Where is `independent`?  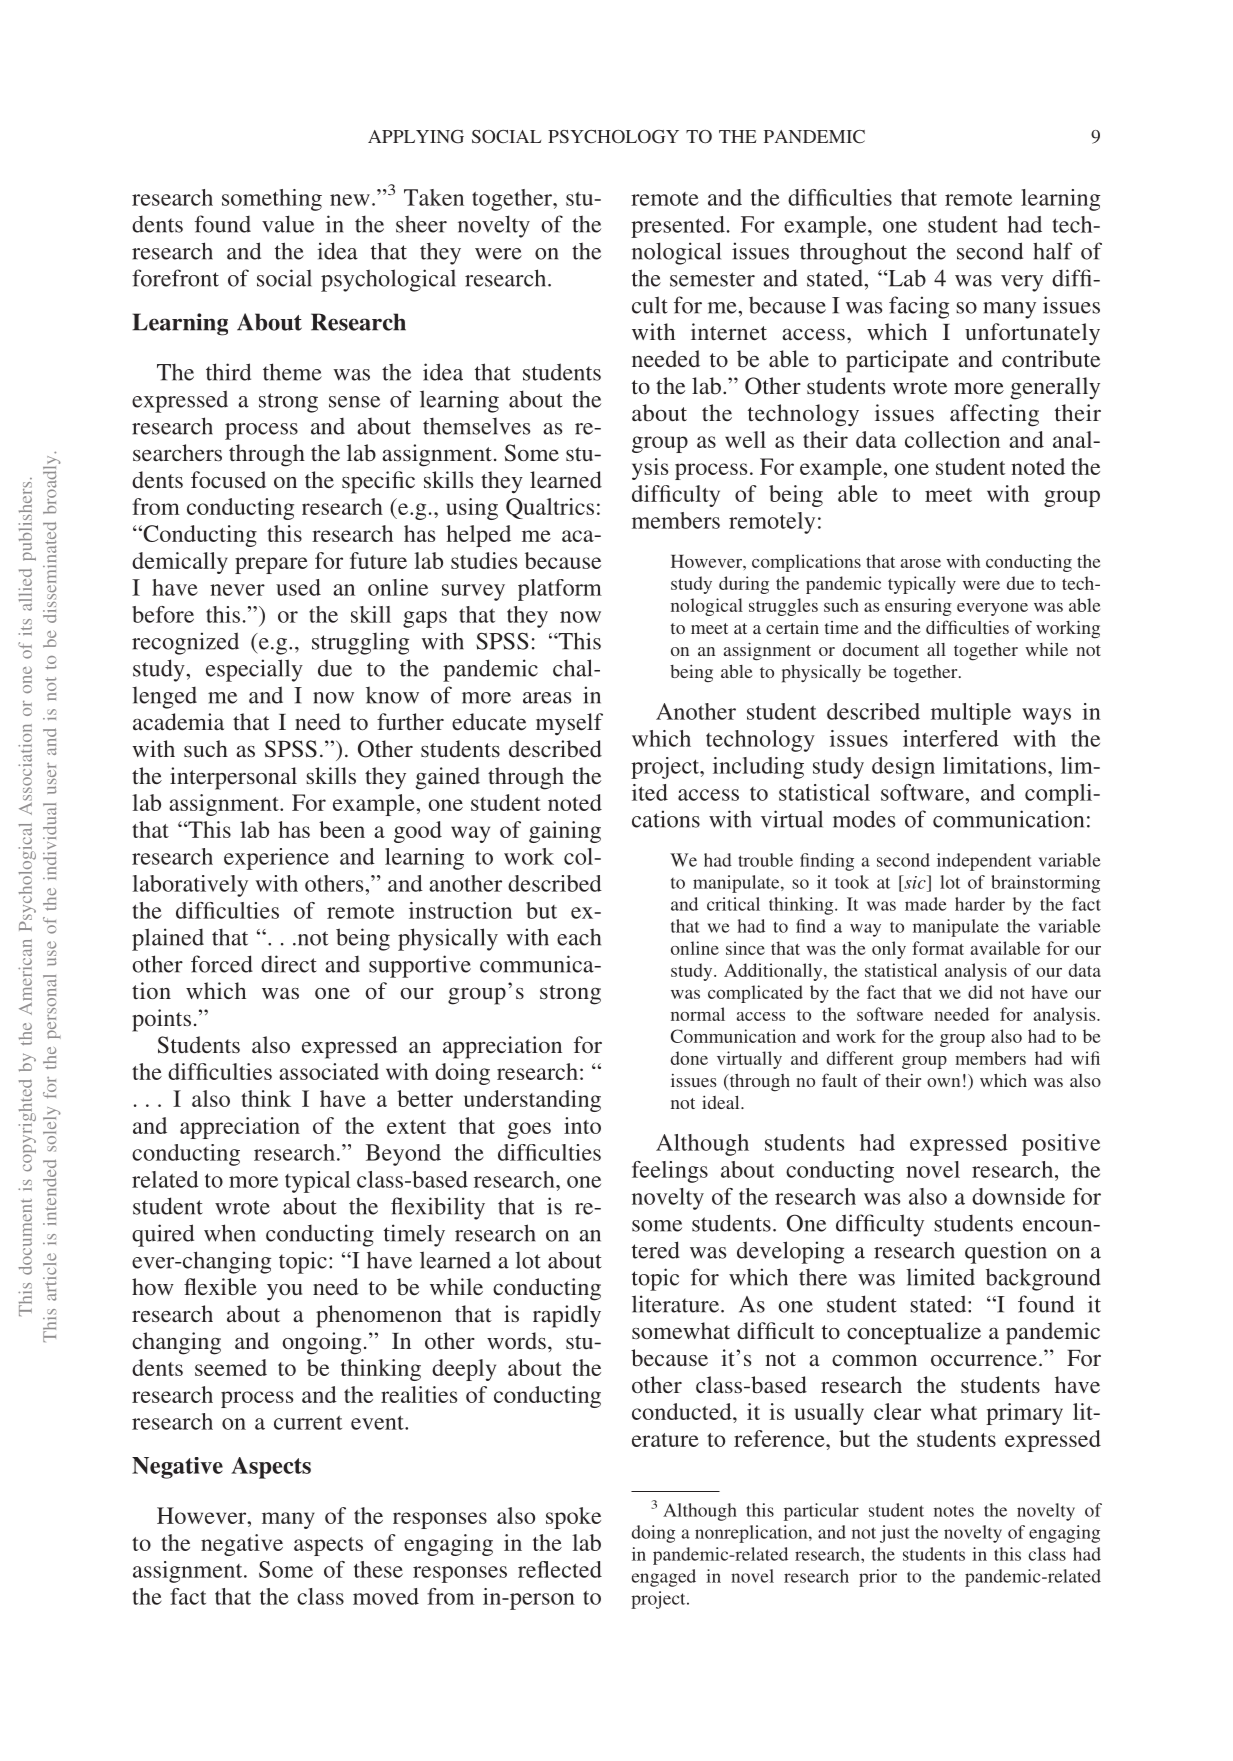 independent is located at coordinates (984, 862).
